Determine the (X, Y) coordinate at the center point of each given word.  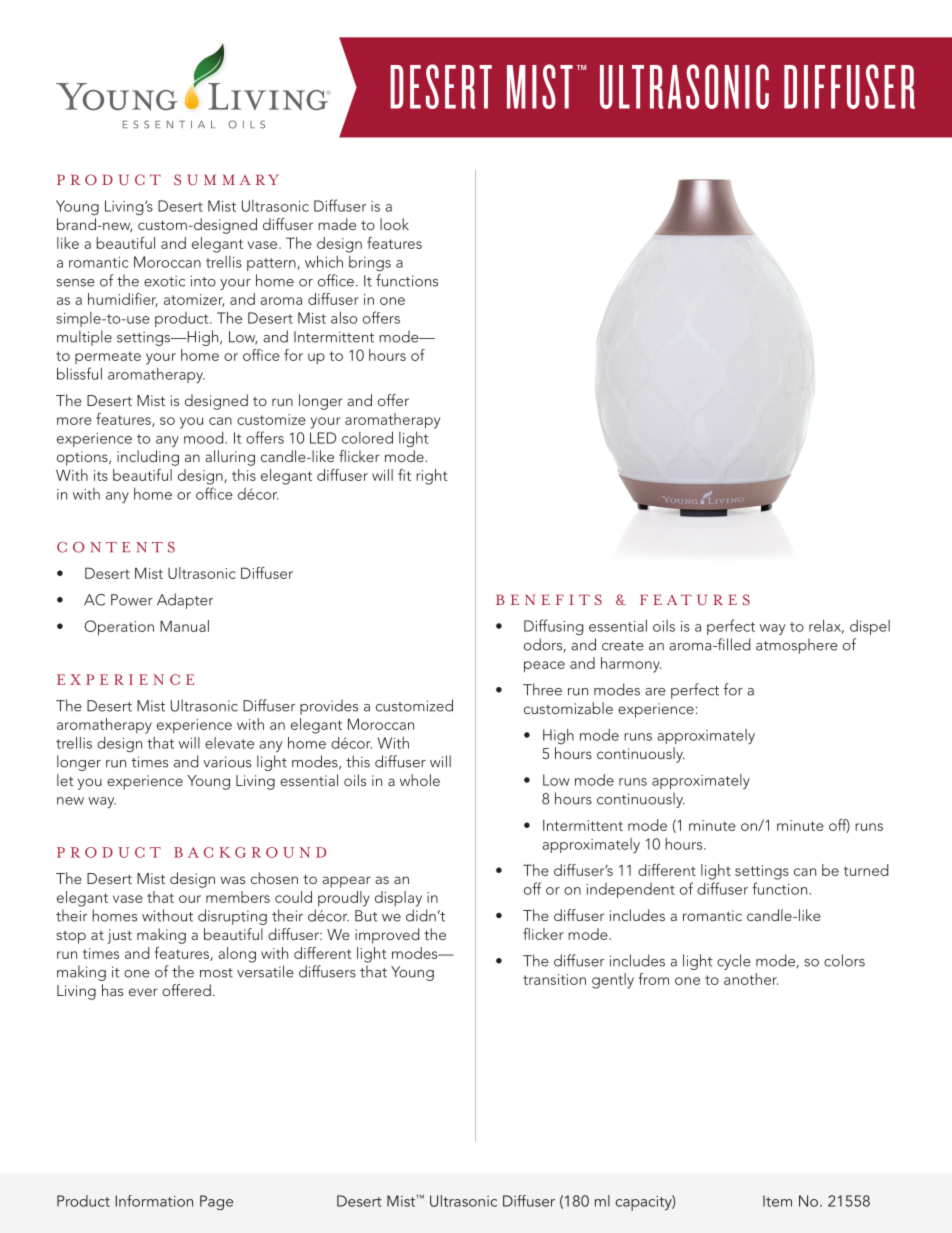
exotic (164, 281)
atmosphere (797, 646)
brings (370, 263)
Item (777, 1201)
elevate (229, 743)
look (394, 224)
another (751, 979)
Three (542, 689)
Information (154, 1201)
